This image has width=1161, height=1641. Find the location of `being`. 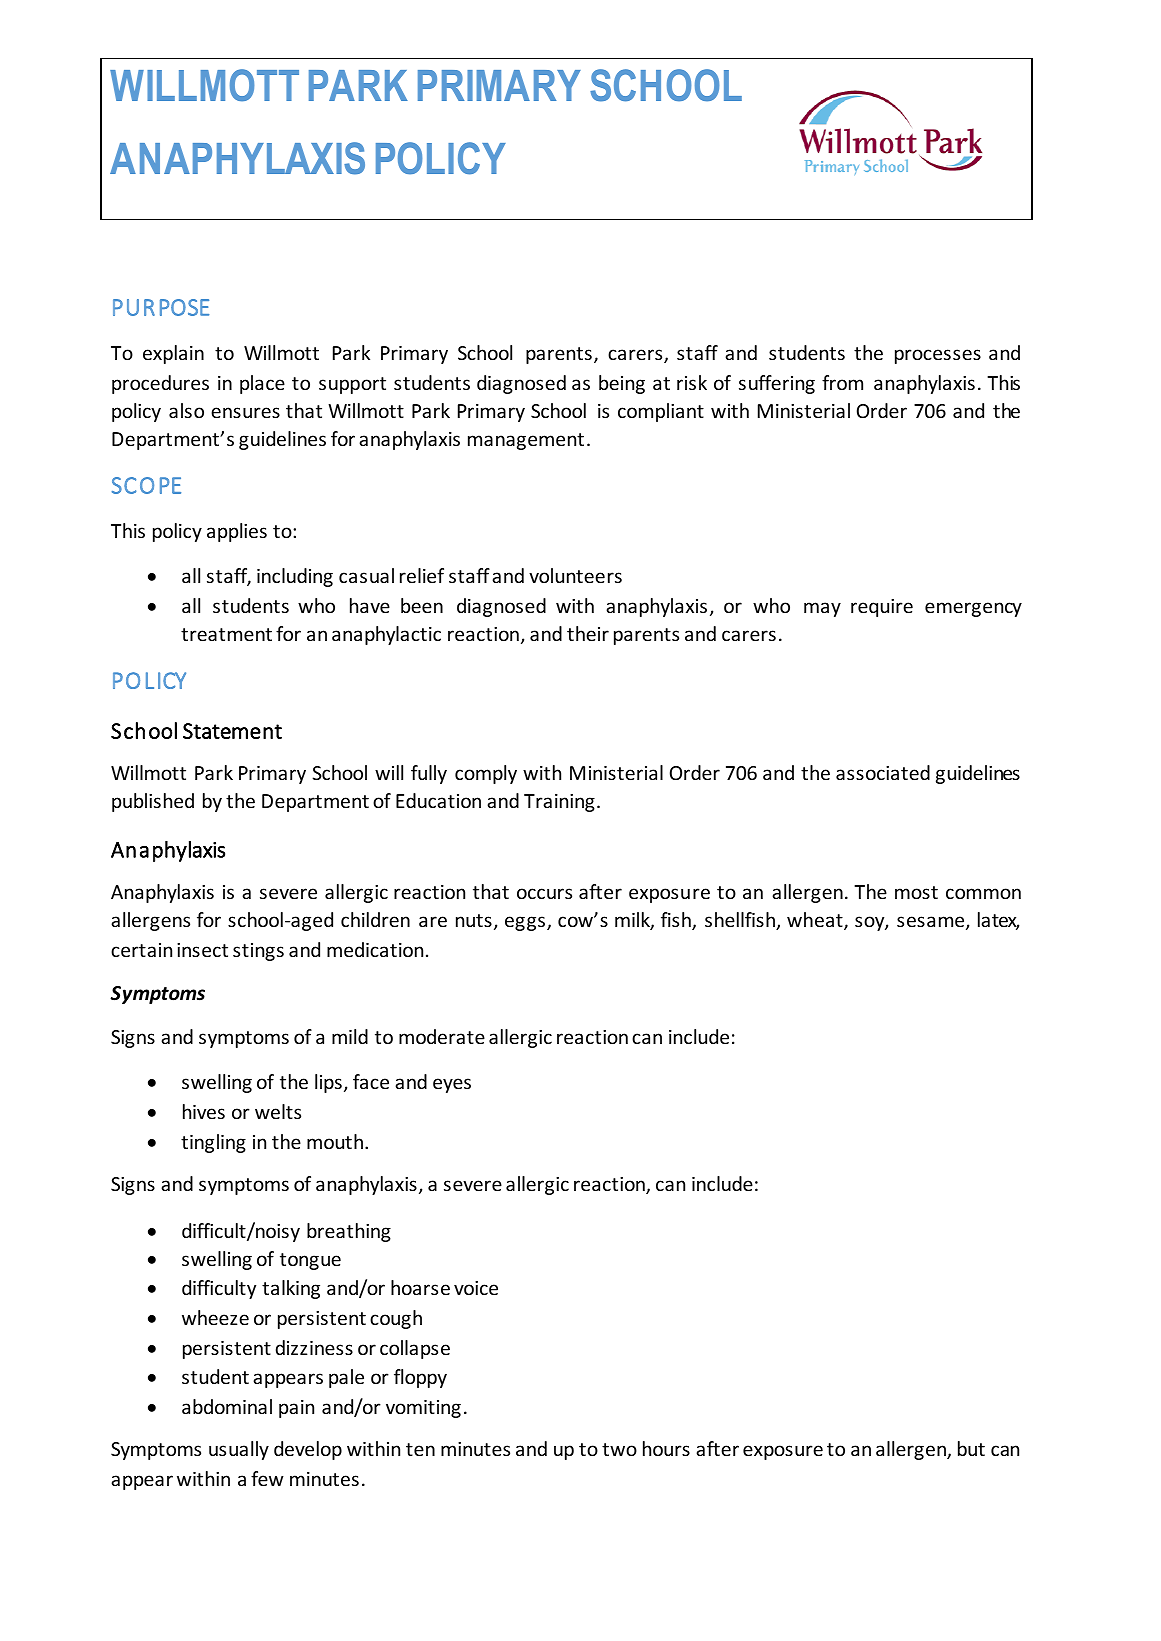

being is located at coordinates (622, 384).
